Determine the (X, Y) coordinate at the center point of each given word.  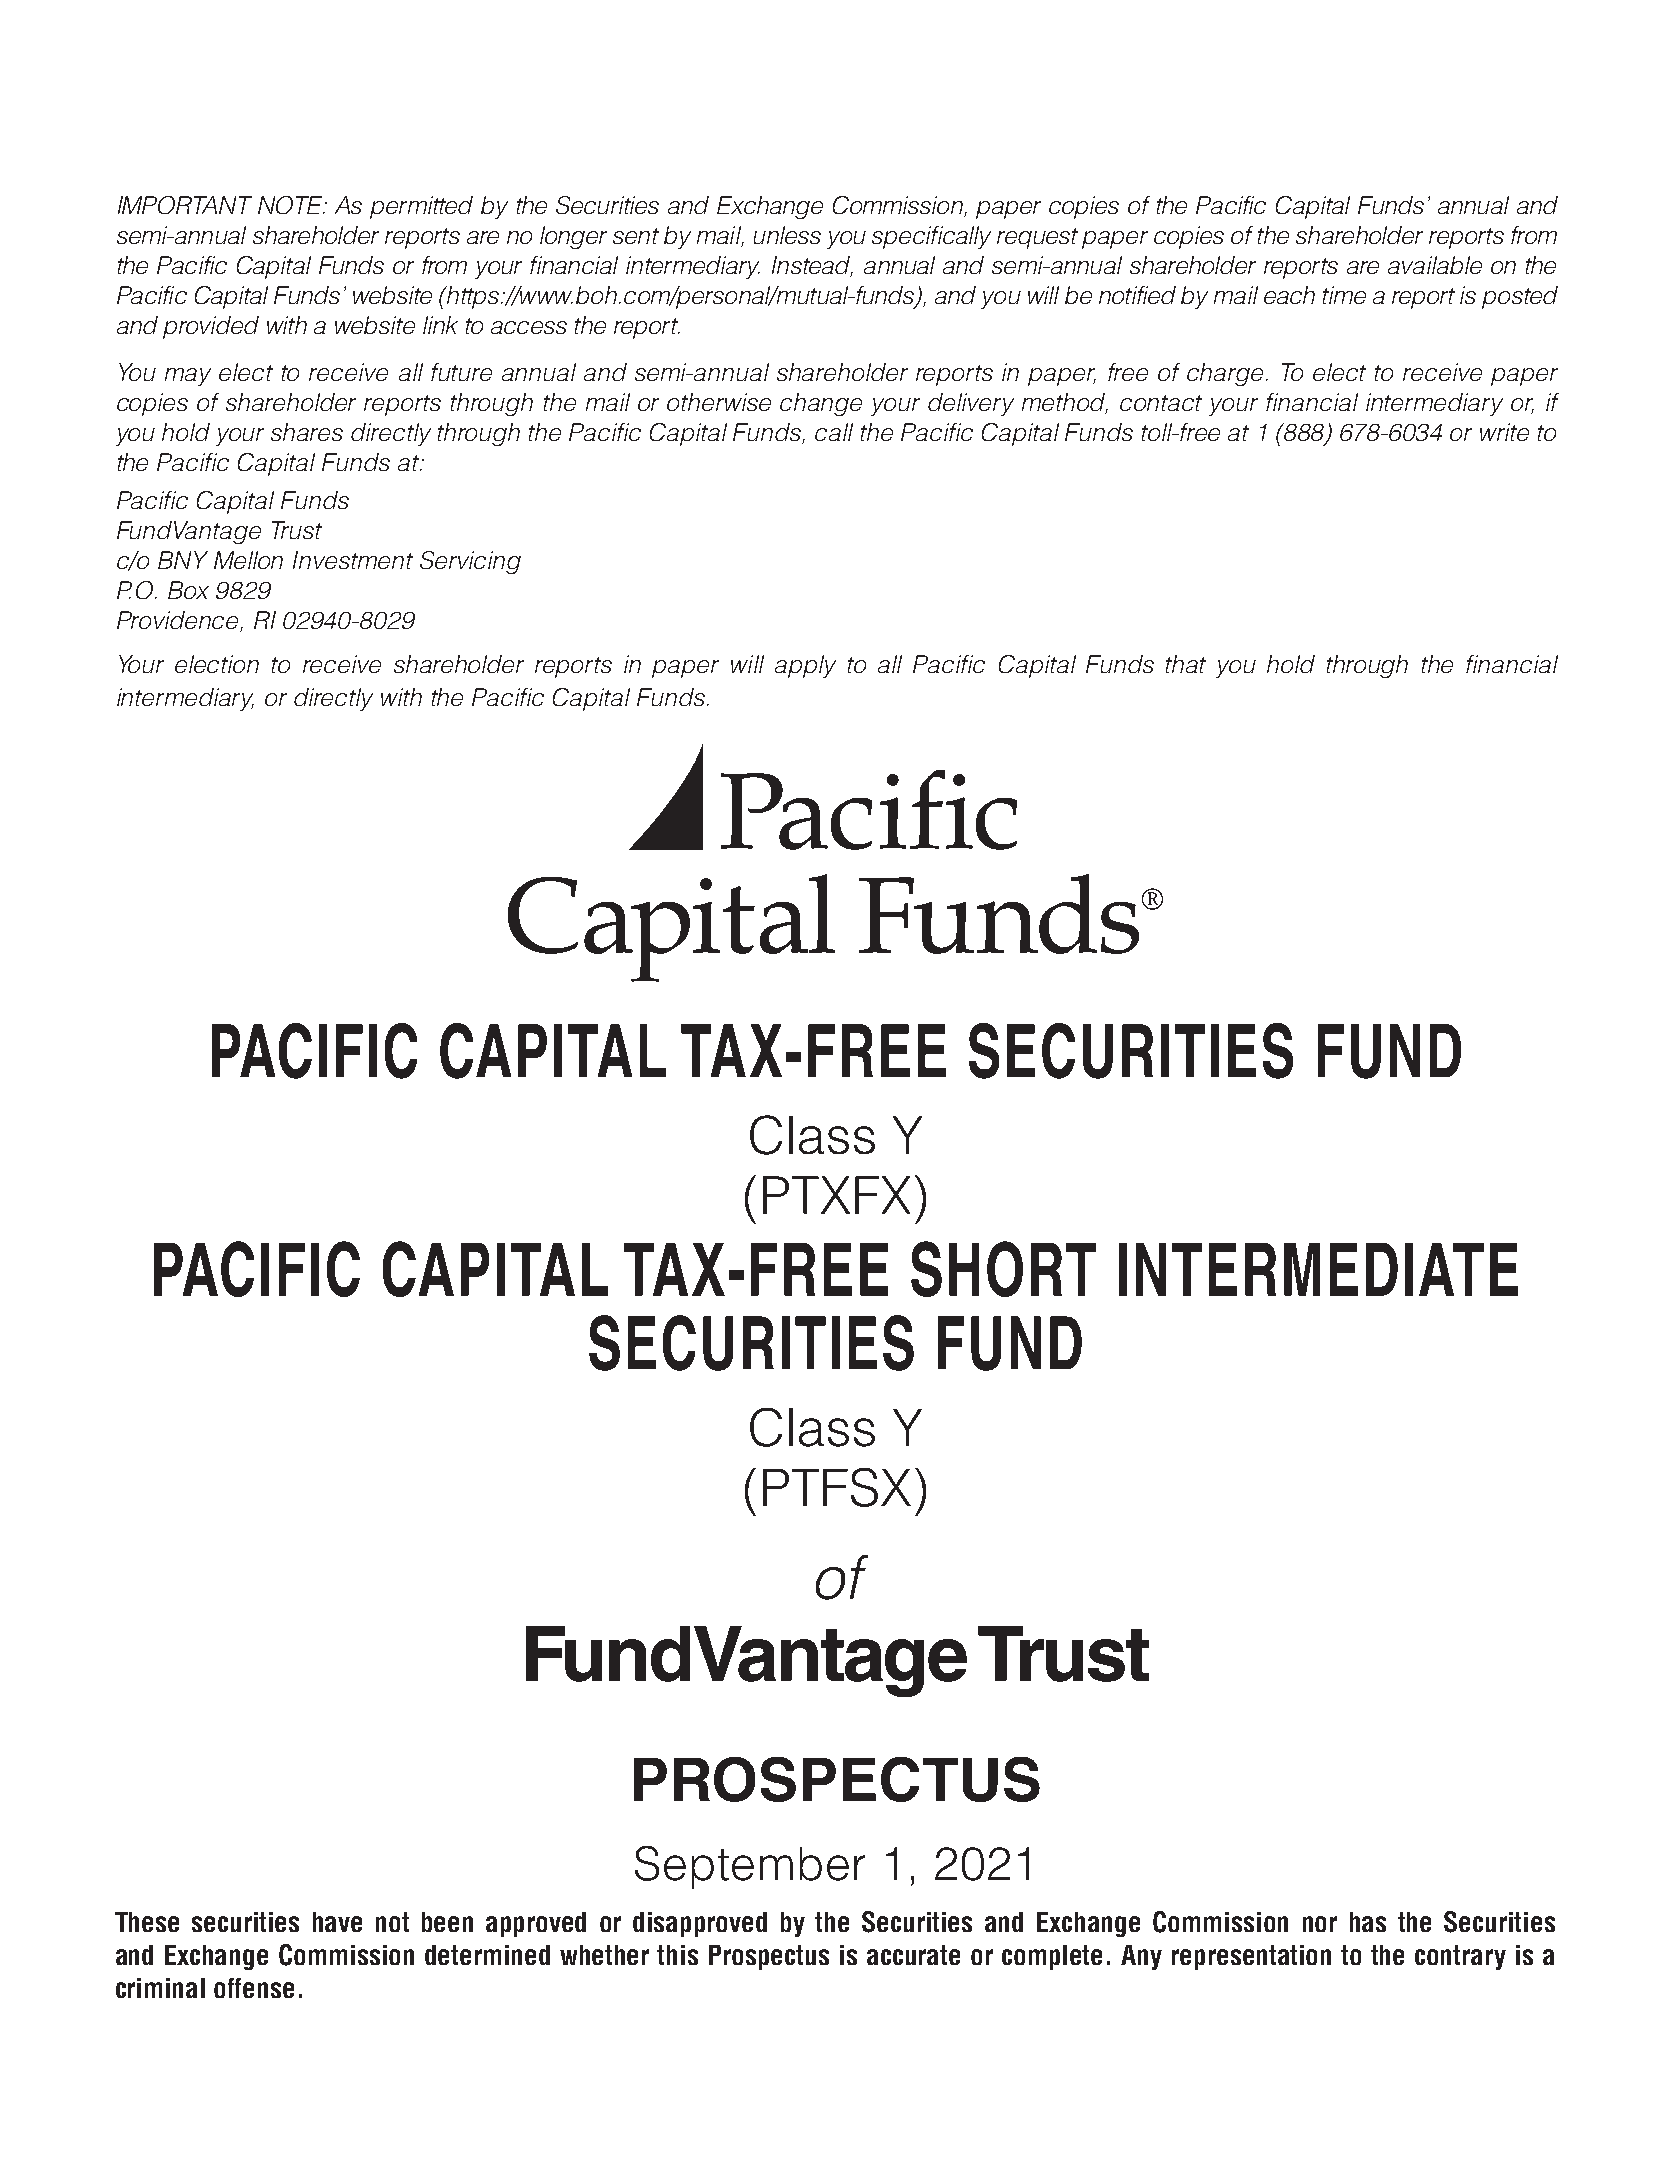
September (750, 1867)
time (1344, 295)
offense (254, 1988)
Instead (812, 266)
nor (1320, 1924)
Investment (353, 560)
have (337, 1922)
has (1368, 1922)
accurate (913, 1955)
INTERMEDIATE (1318, 1269)
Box (188, 590)
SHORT (1003, 1269)
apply (805, 666)
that (1186, 664)
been (447, 1922)
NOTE (291, 205)
